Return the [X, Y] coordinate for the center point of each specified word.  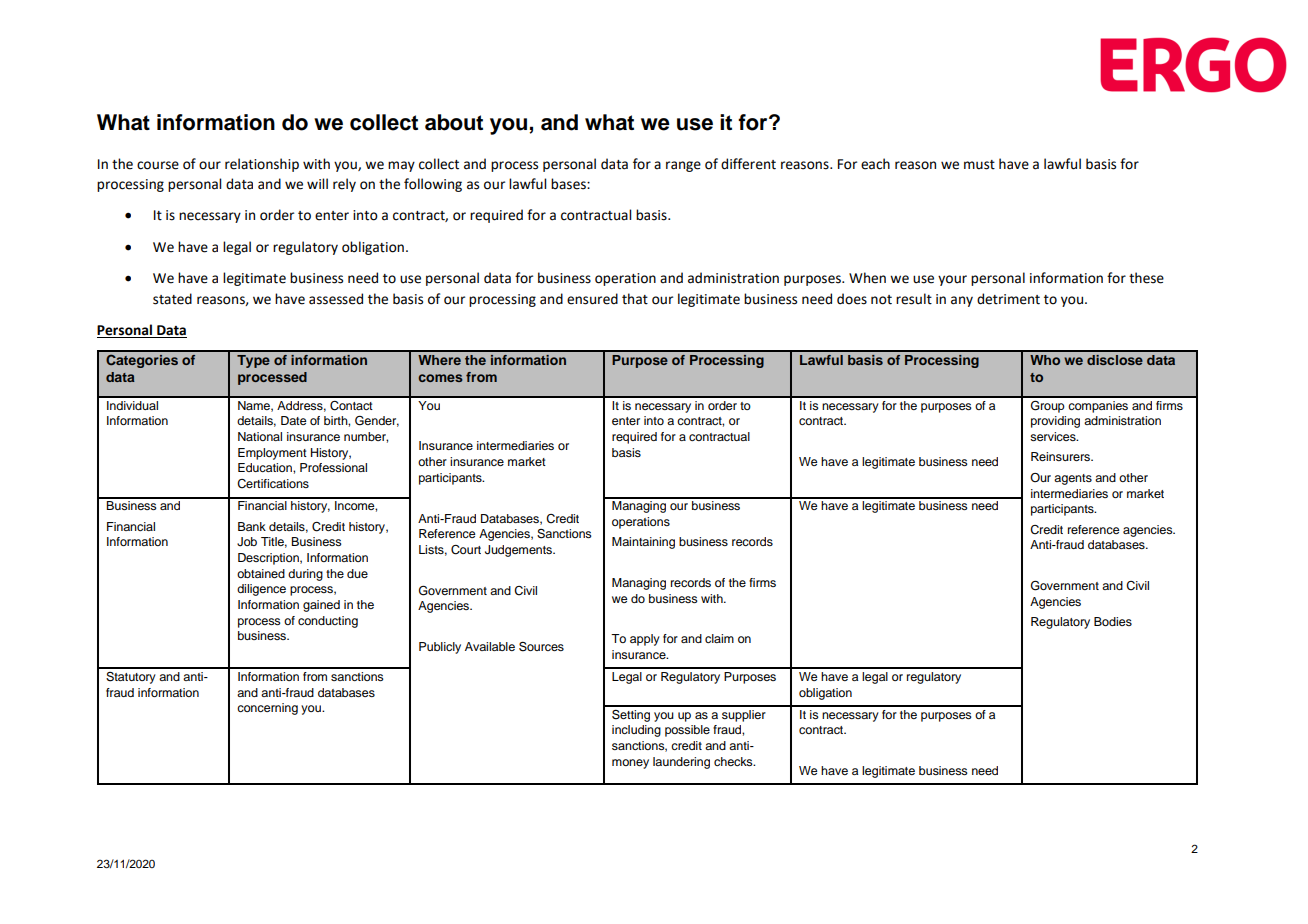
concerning [267, 709]
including [636, 731]
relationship [262, 165]
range [683, 166]
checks [734, 761]
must [979, 165]
